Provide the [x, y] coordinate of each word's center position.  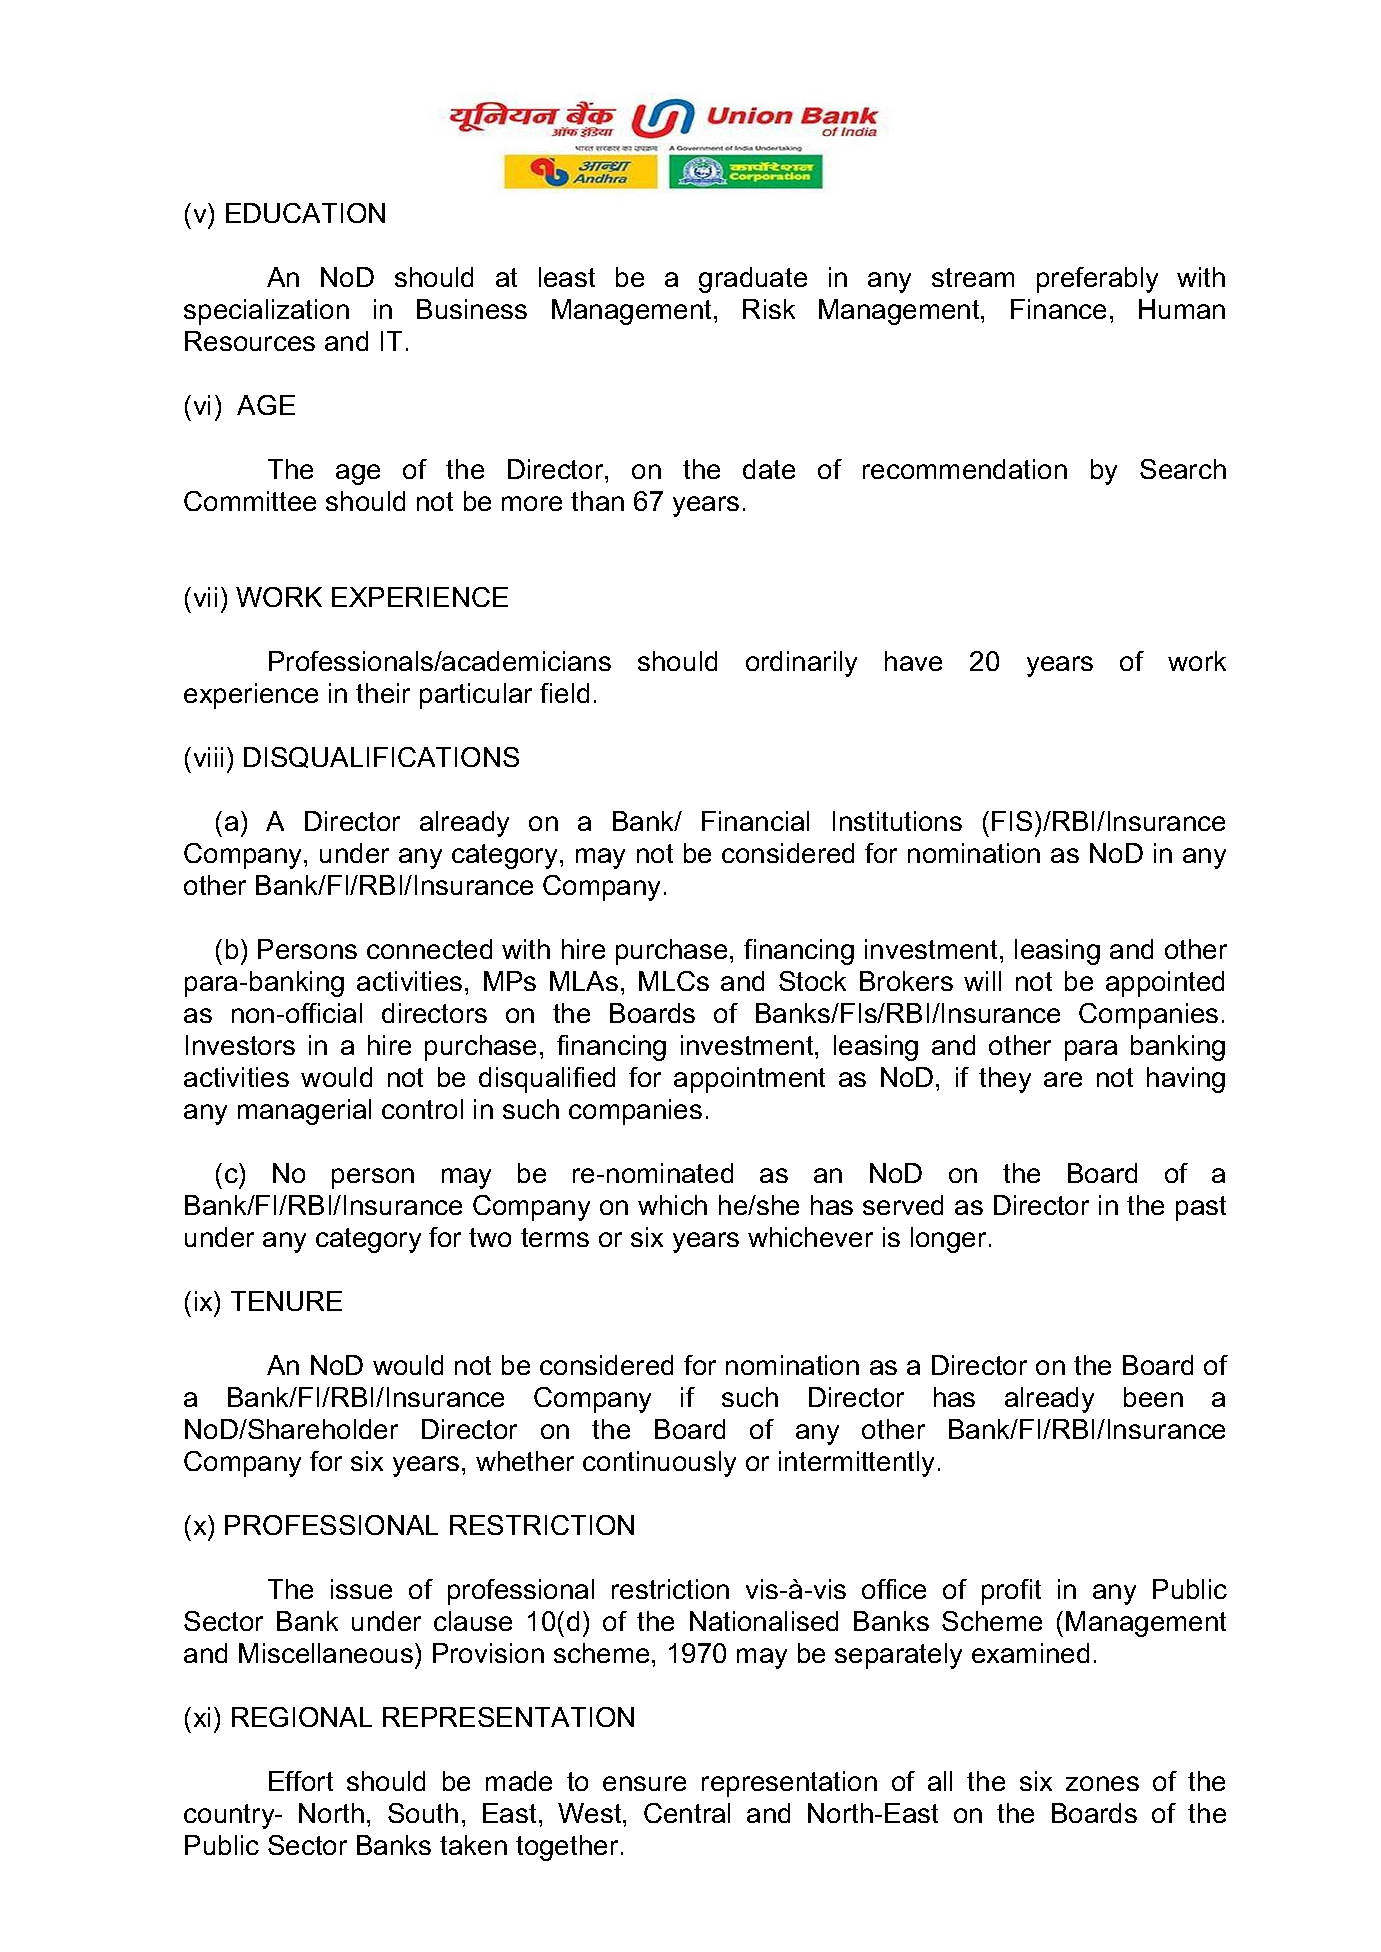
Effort [301, 1781]
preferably [1097, 280]
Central [687, 1813]
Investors [240, 1045]
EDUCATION [305, 213]
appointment [749, 1080]
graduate [753, 280]
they [1005, 1080]
